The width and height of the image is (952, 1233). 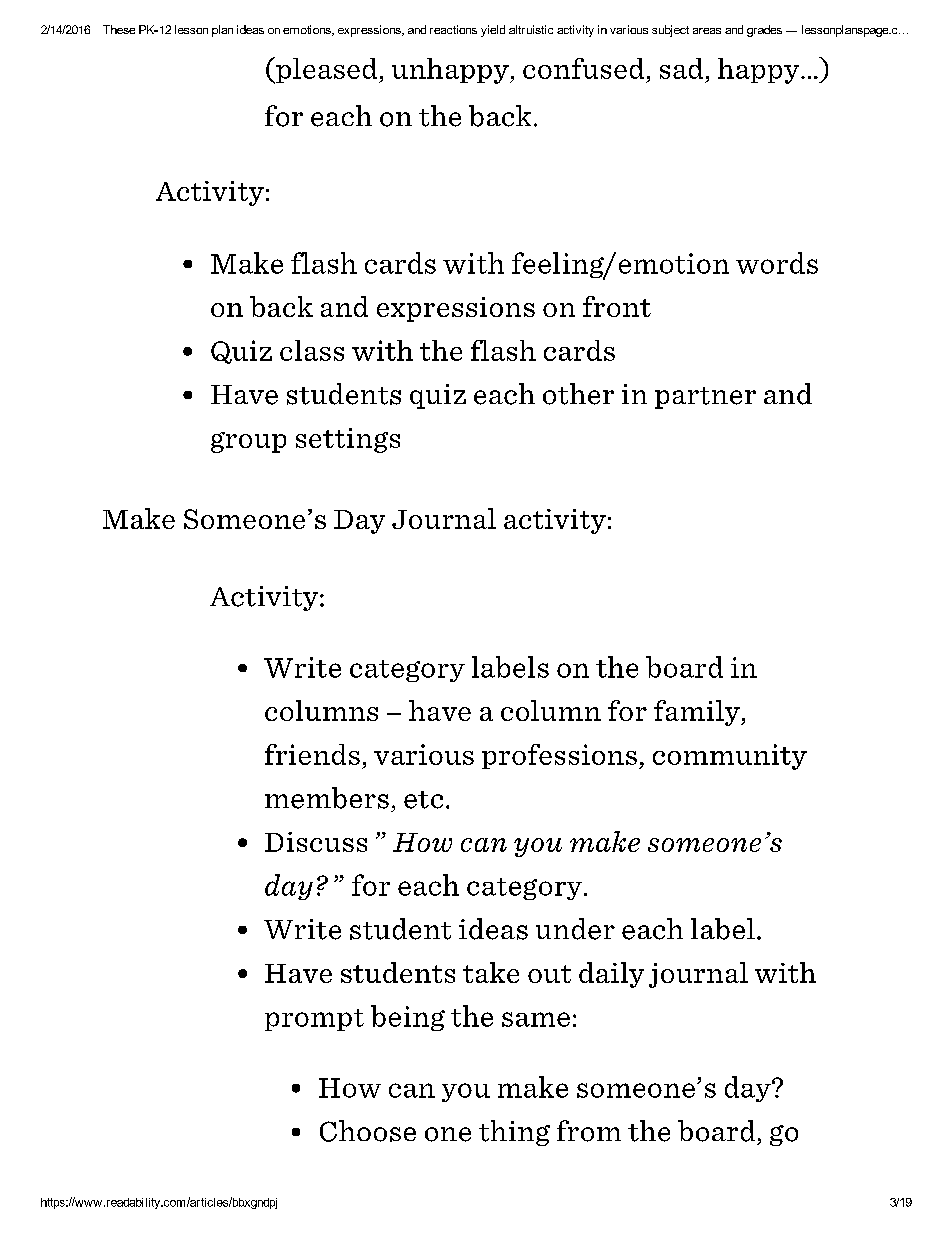 I want to click on Choose, so click(x=368, y=1131).
